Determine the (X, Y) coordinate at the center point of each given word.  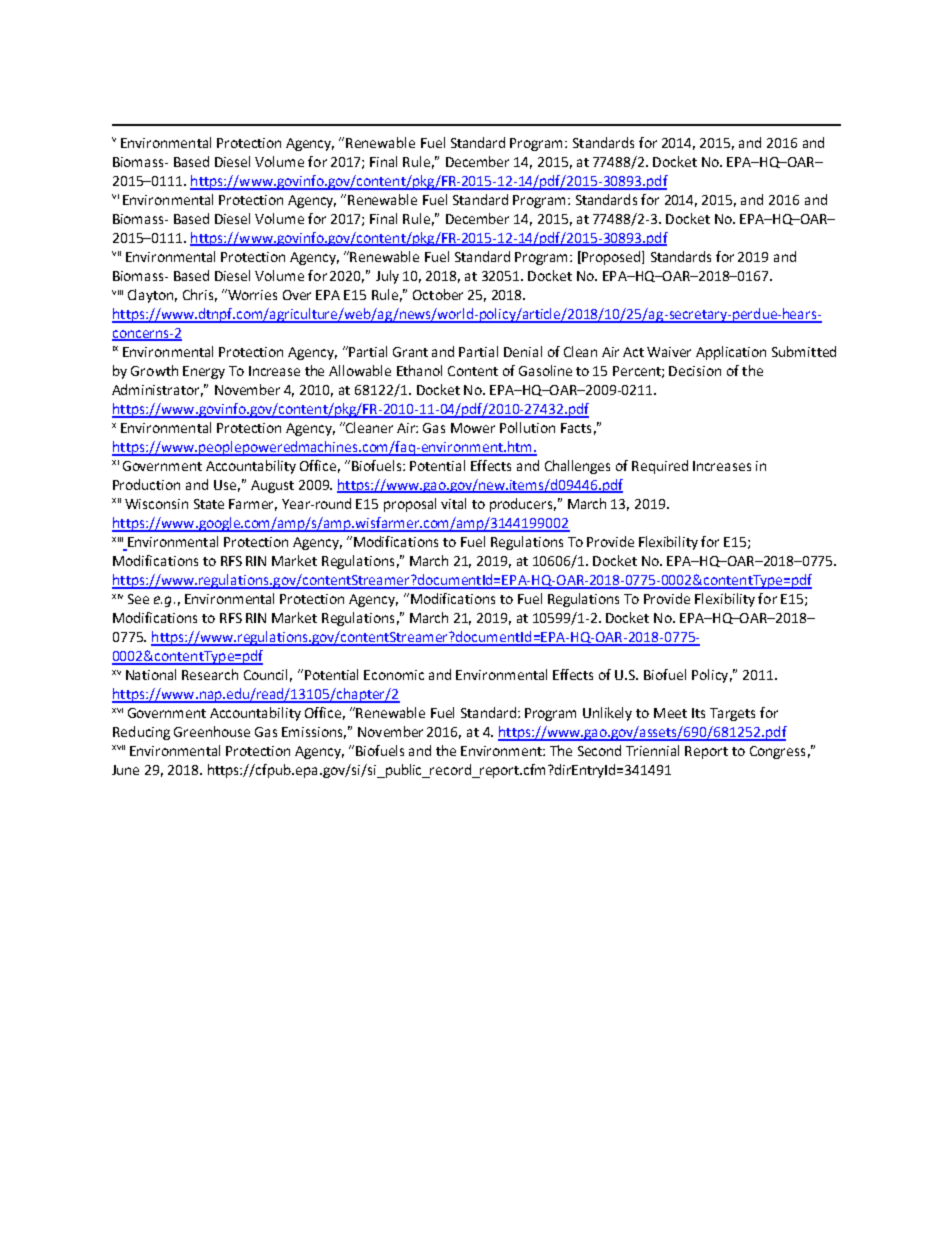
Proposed (611, 258)
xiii (117, 539)
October (438, 294)
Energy (204, 372)
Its (698, 713)
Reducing (141, 733)
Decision (695, 371)
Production (146, 484)
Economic (394, 675)
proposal (410, 505)
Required (660, 467)
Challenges (577, 467)
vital (453, 503)
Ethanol (419, 370)
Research (210, 674)
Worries (251, 294)
